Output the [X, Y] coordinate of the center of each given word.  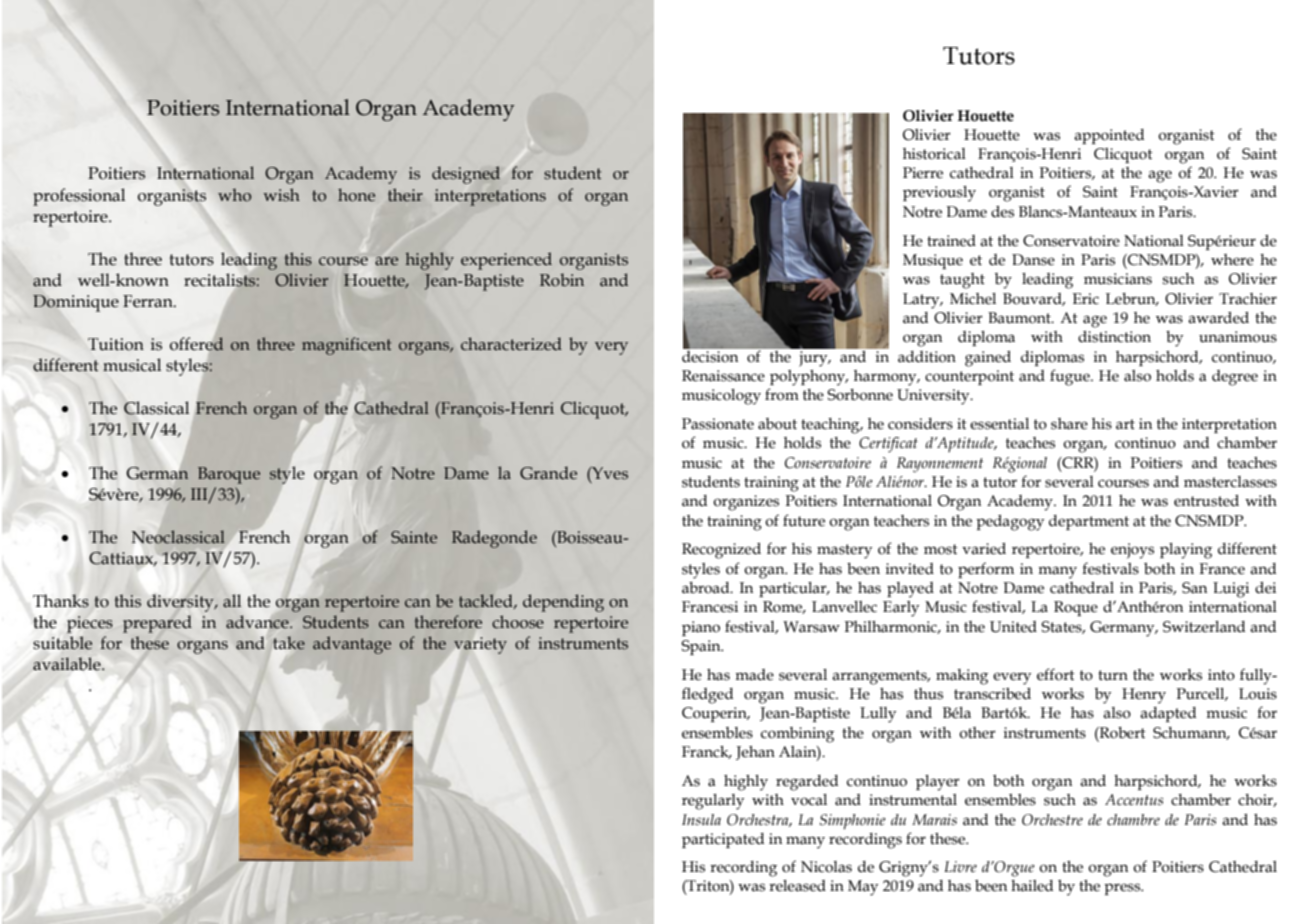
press [1123, 889]
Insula [701, 820]
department [1089, 522]
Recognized [721, 551]
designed [466, 175]
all [232, 601]
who [234, 195]
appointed [1109, 136]
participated [723, 840]
